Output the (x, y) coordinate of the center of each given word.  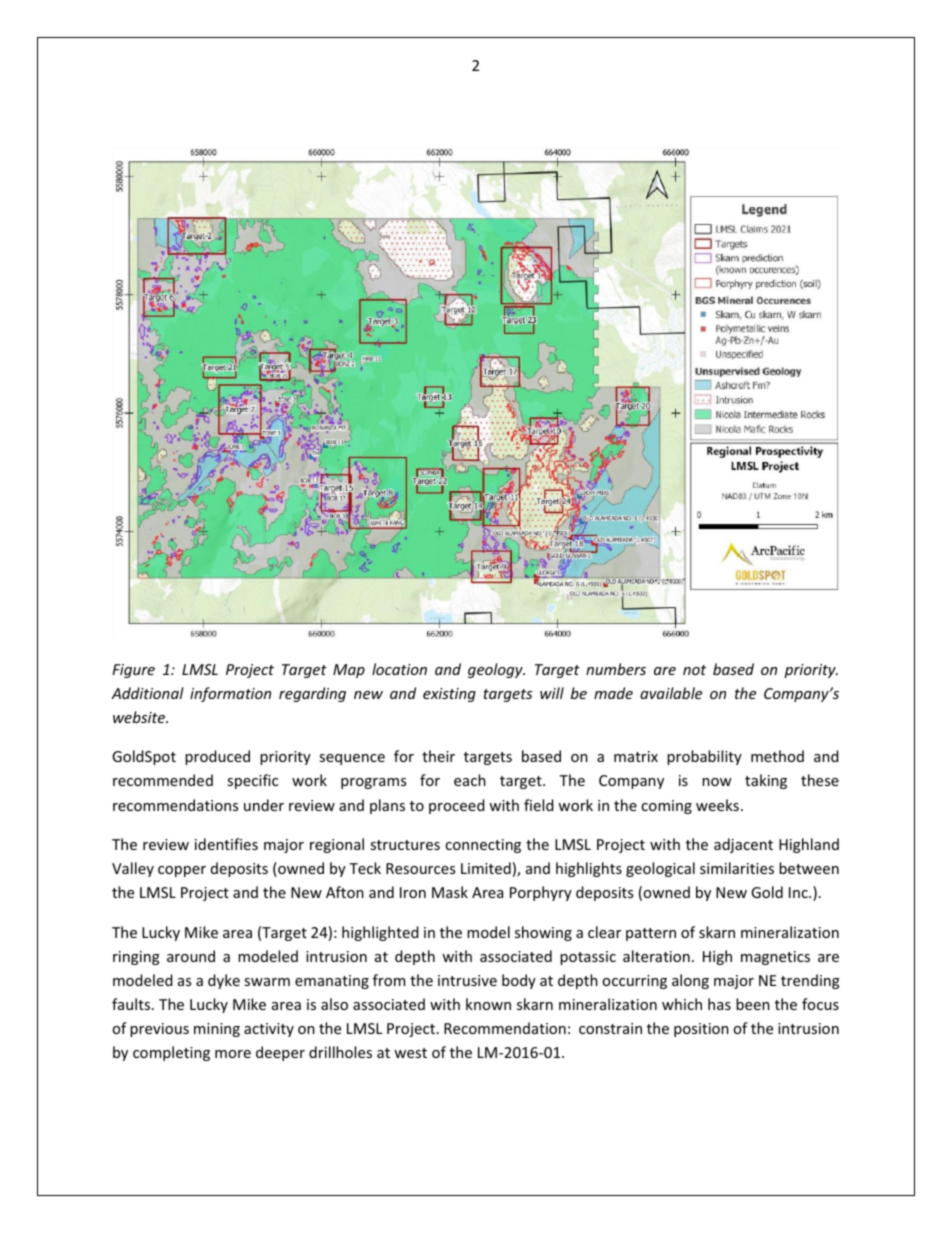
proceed (457, 806)
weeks (717, 805)
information (230, 694)
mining (217, 1030)
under (264, 805)
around (191, 956)
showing (543, 933)
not (694, 670)
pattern (651, 934)
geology (496, 670)
